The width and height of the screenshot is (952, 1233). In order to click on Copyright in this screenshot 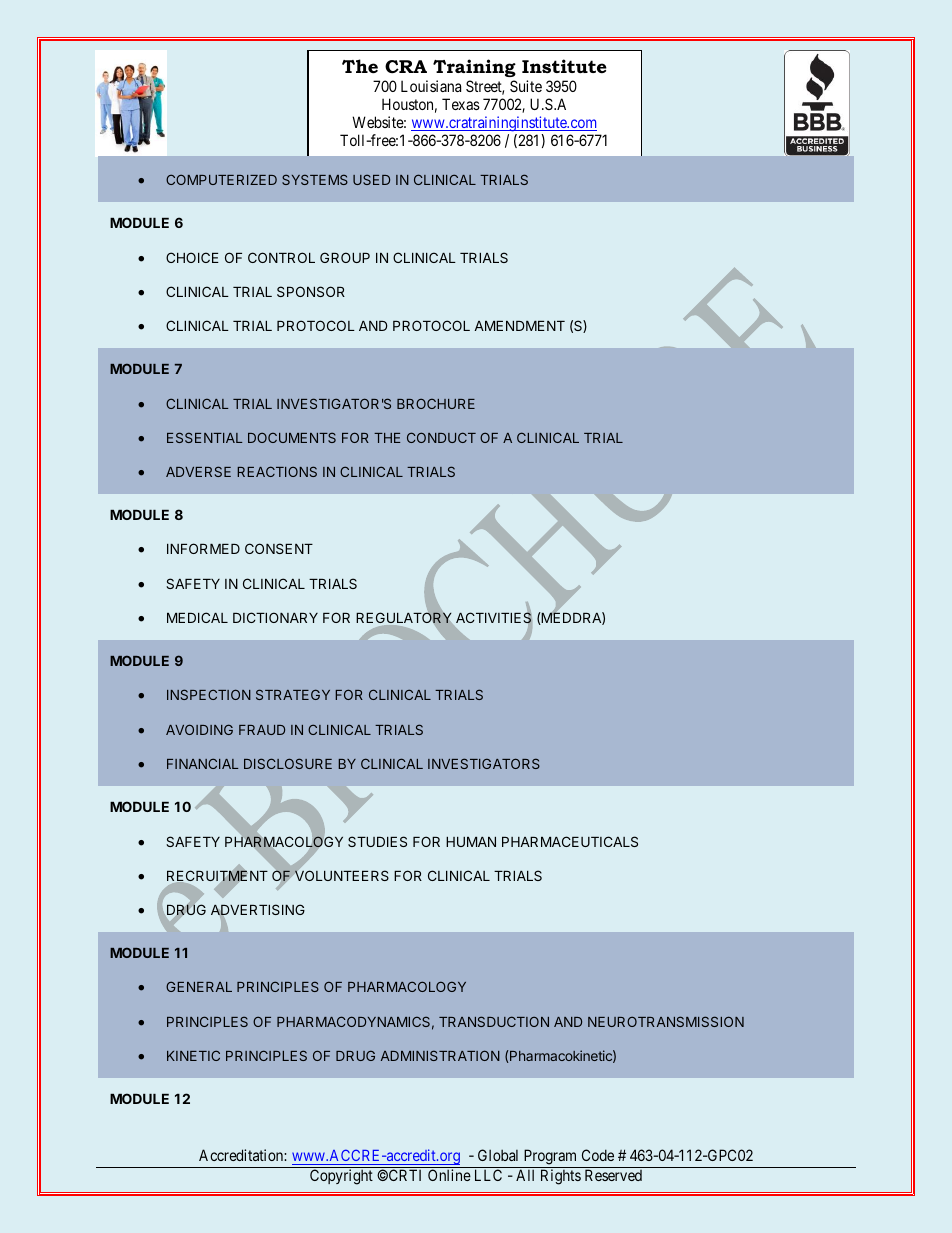, I will do `click(341, 1177)`.
